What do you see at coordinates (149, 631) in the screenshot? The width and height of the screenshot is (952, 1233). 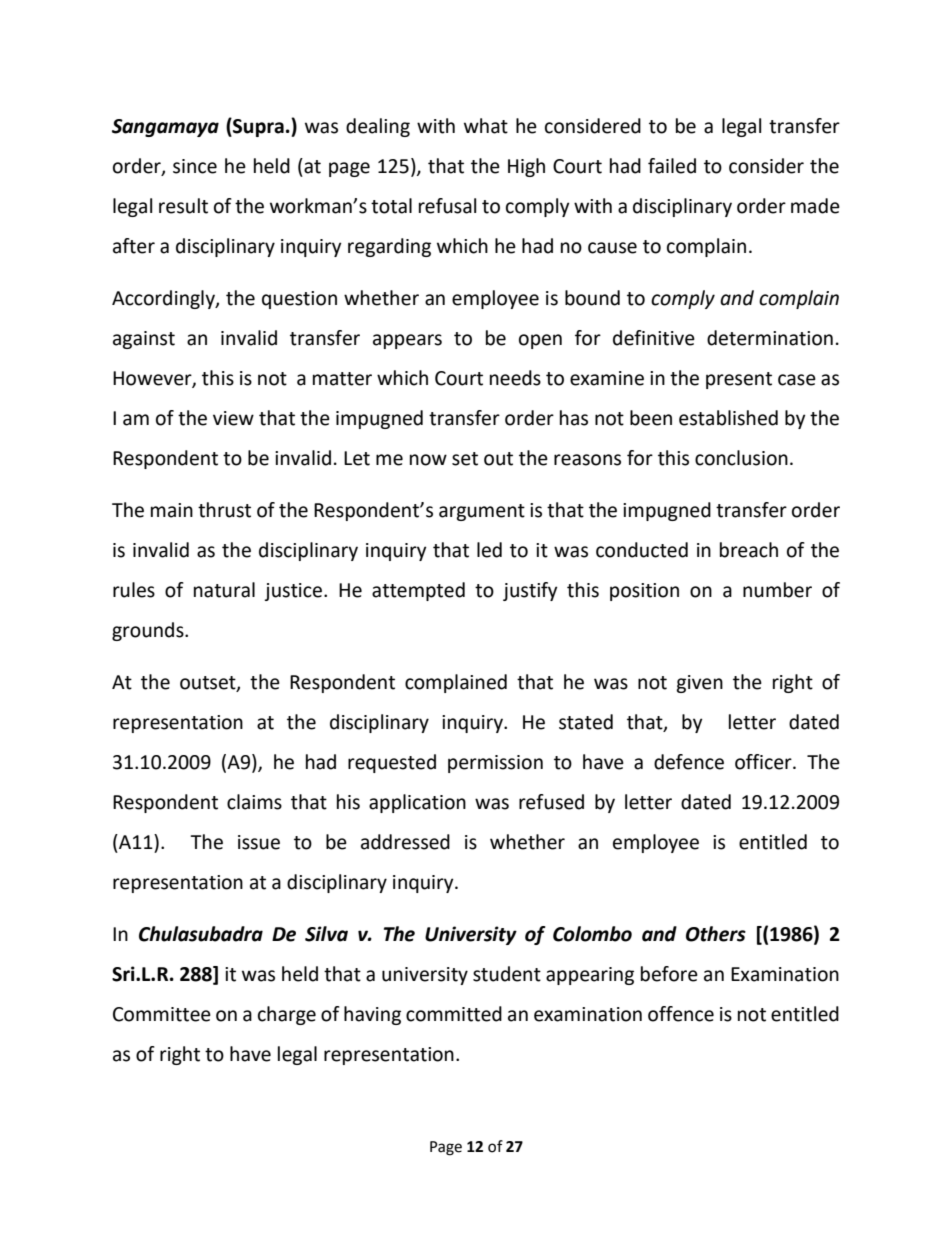 I see `grounds` at bounding box center [149, 631].
